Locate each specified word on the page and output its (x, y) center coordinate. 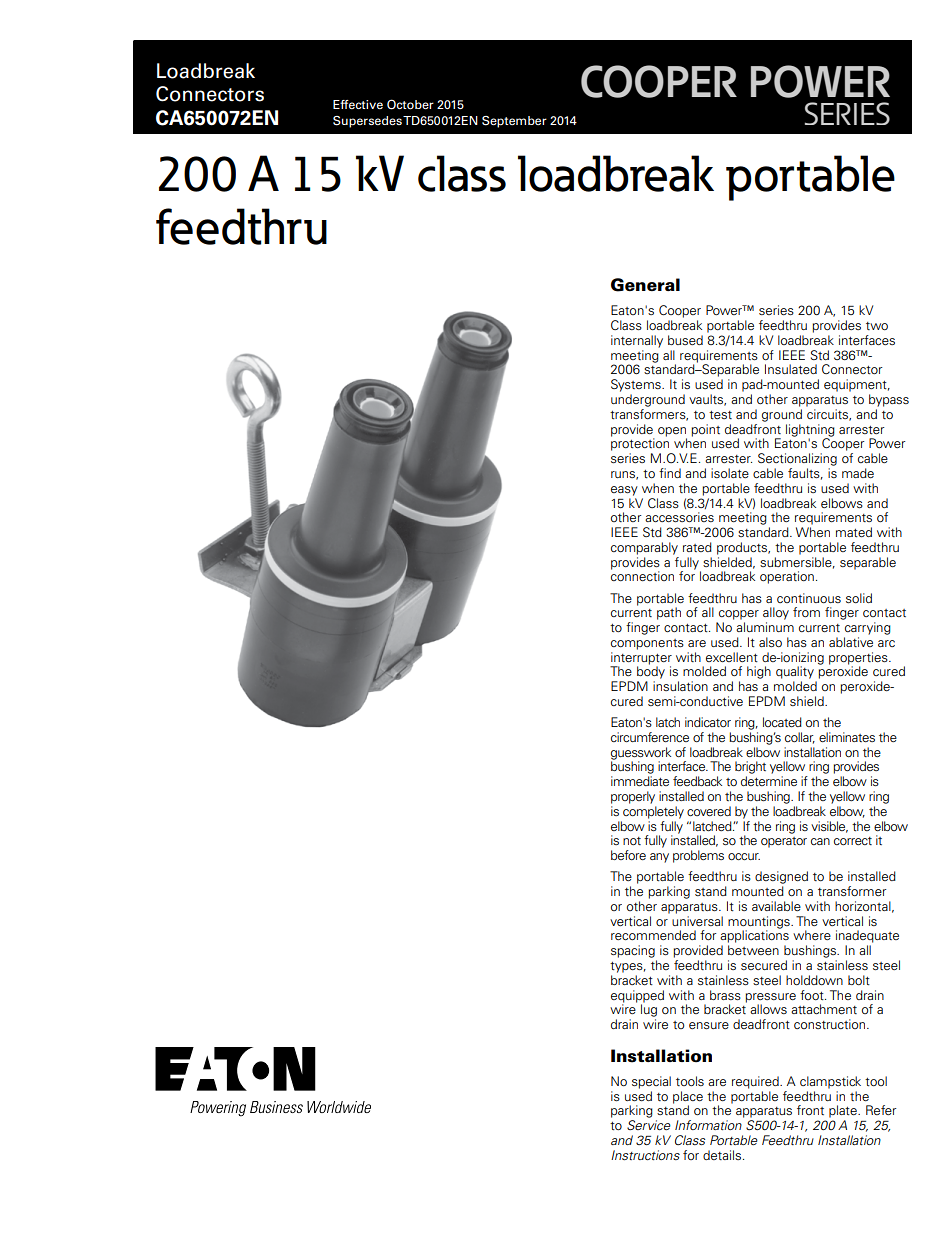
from (806, 612)
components (647, 644)
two (877, 326)
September (514, 122)
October (410, 104)
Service (649, 1125)
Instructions (645, 1155)
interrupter (641, 659)
